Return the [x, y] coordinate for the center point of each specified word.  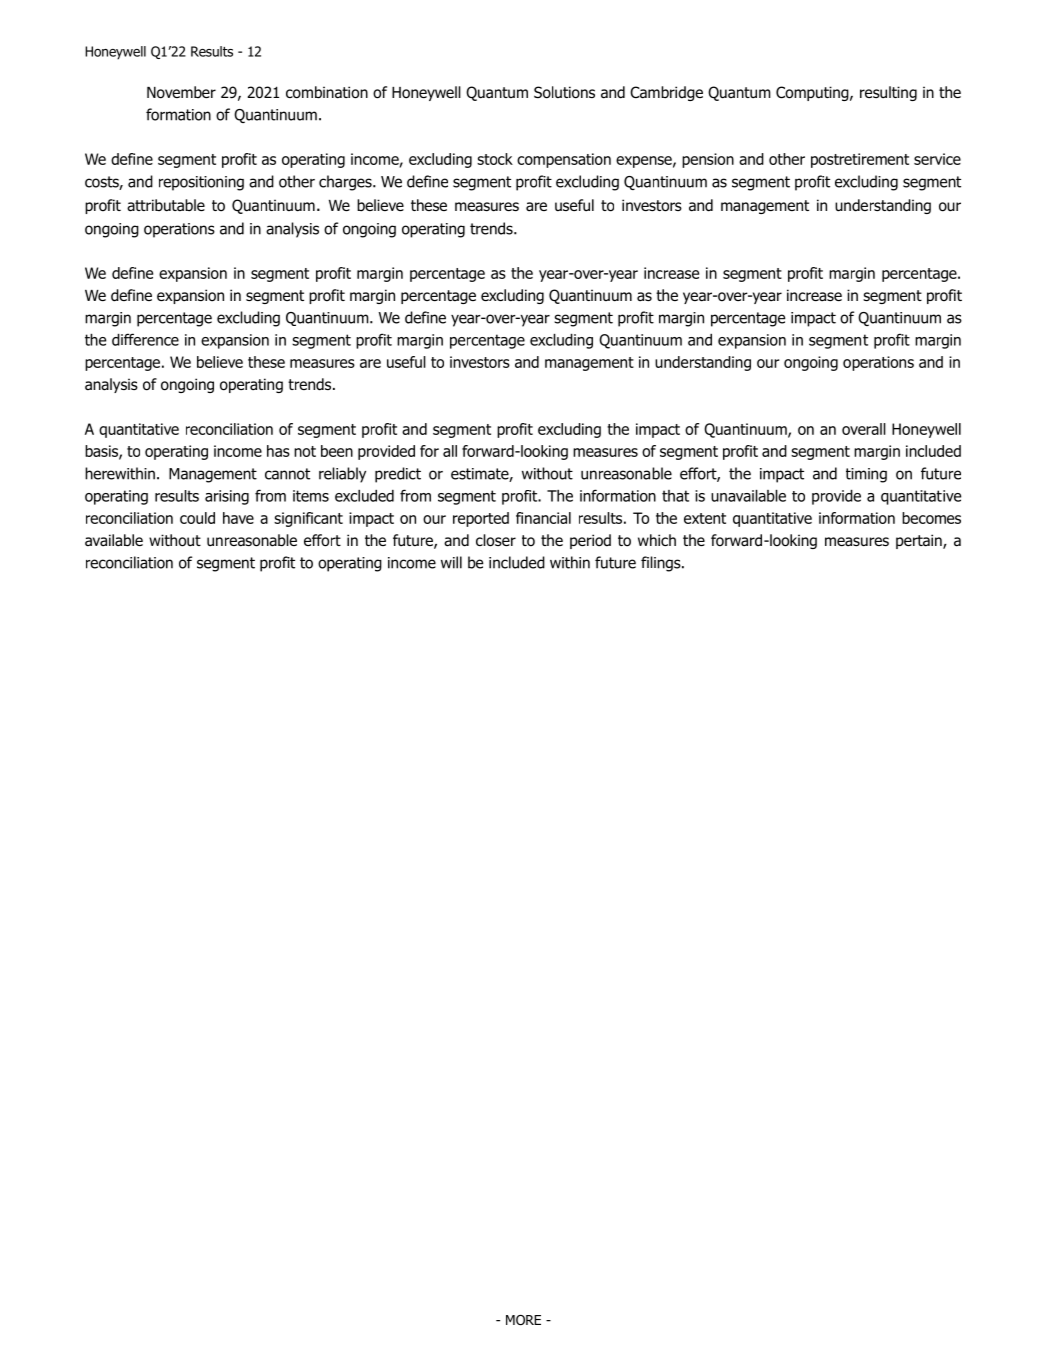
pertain [920, 541]
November [181, 92]
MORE [523, 1320]
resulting [888, 93]
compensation [564, 160]
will [451, 562]
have [238, 518]
